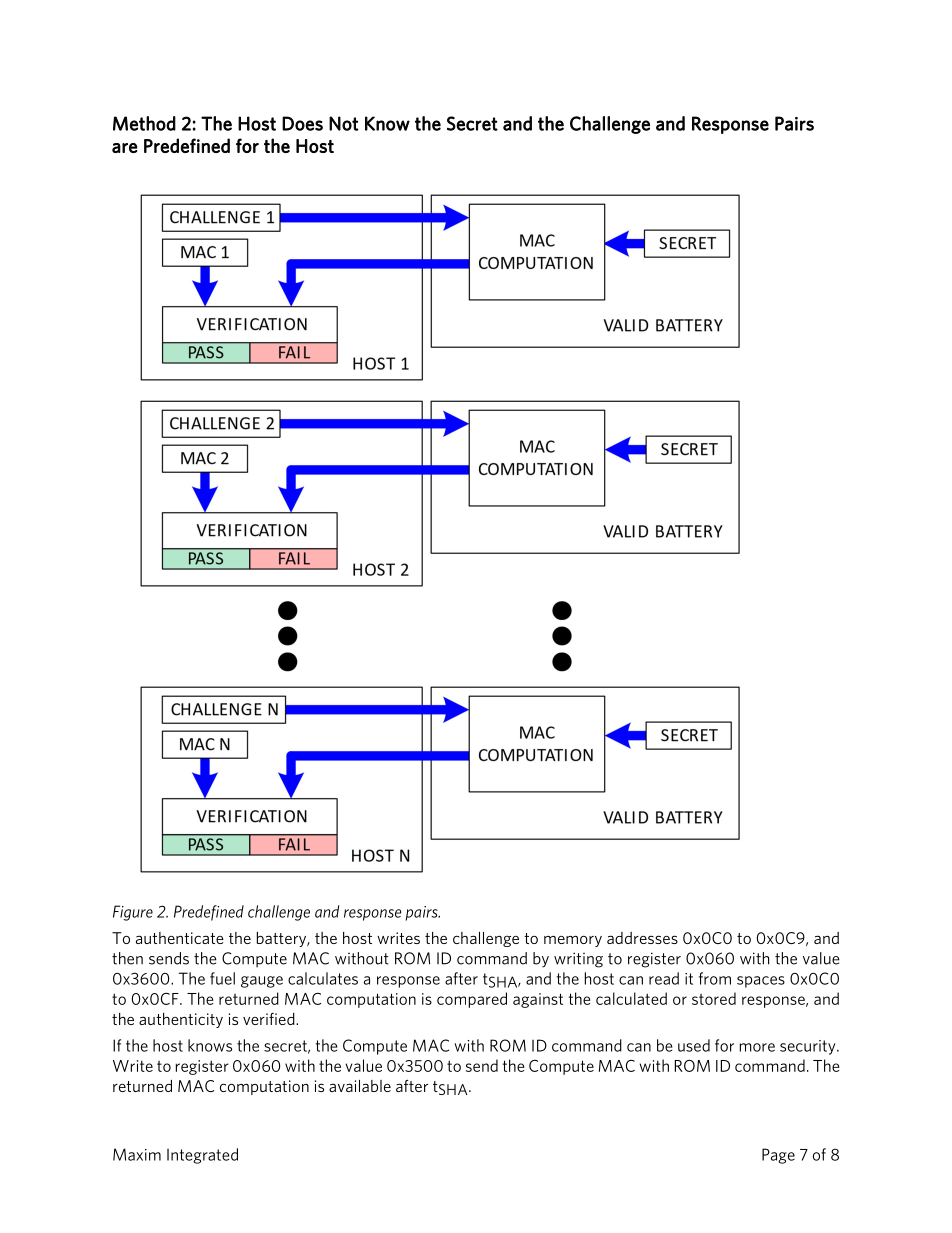 The width and height of the image is (952, 1233). Describe the element at coordinates (715, 978) in the image. I see `from` at that location.
